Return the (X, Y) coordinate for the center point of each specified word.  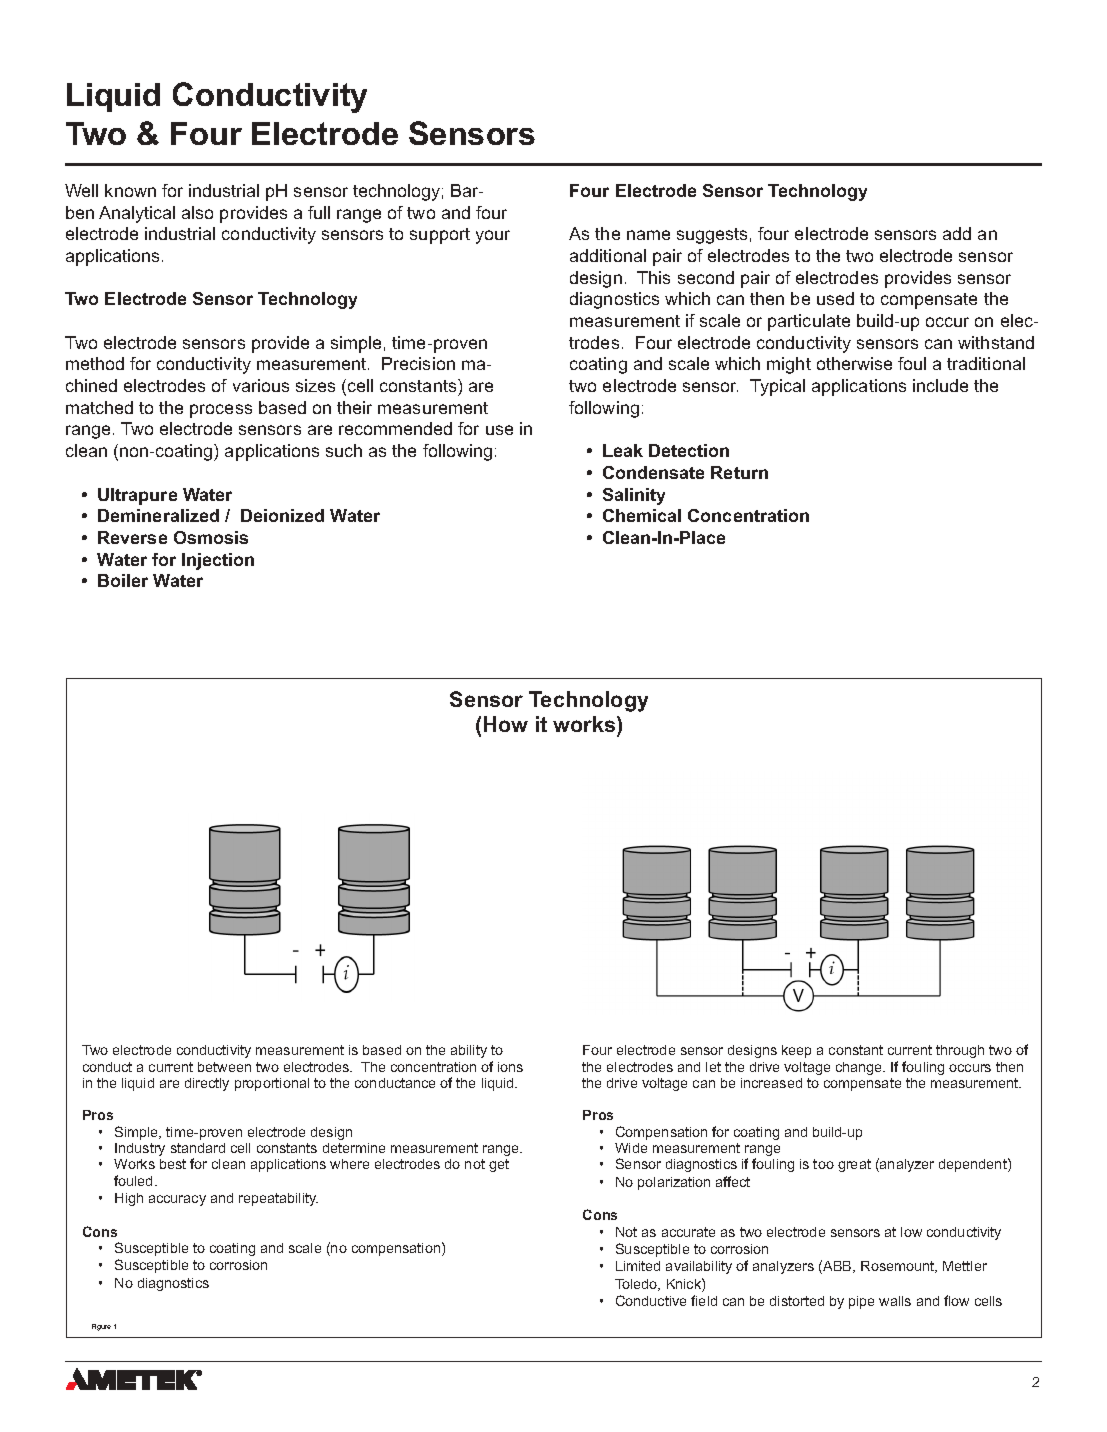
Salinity (634, 496)
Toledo (637, 1285)
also (197, 212)
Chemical (642, 515)
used (835, 298)
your (493, 237)
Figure (101, 1327)
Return (739, 472)
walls (895, 1301)
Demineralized (158, 515)
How (506, 724)
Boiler (123, 580)
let (713, 1067)
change (860, 1068)
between (224, 1067)
